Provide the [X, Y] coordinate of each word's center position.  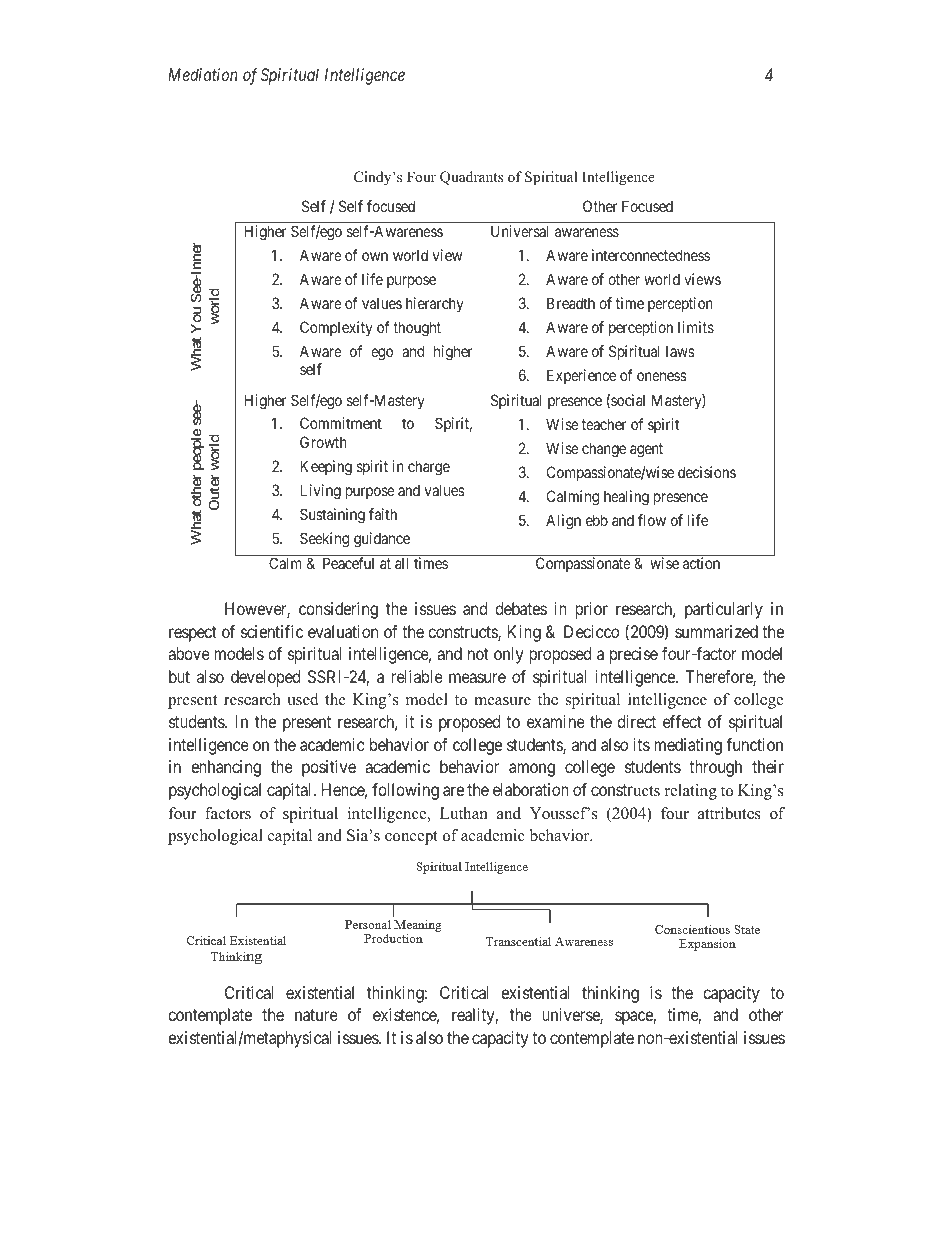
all [401, 563]
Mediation [203, 74]
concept [411, 838]
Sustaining [332, 516]
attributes [729, 813]
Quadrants [471, 178]
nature [316, 1015]
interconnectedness [651, 255]
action [701, 563]
